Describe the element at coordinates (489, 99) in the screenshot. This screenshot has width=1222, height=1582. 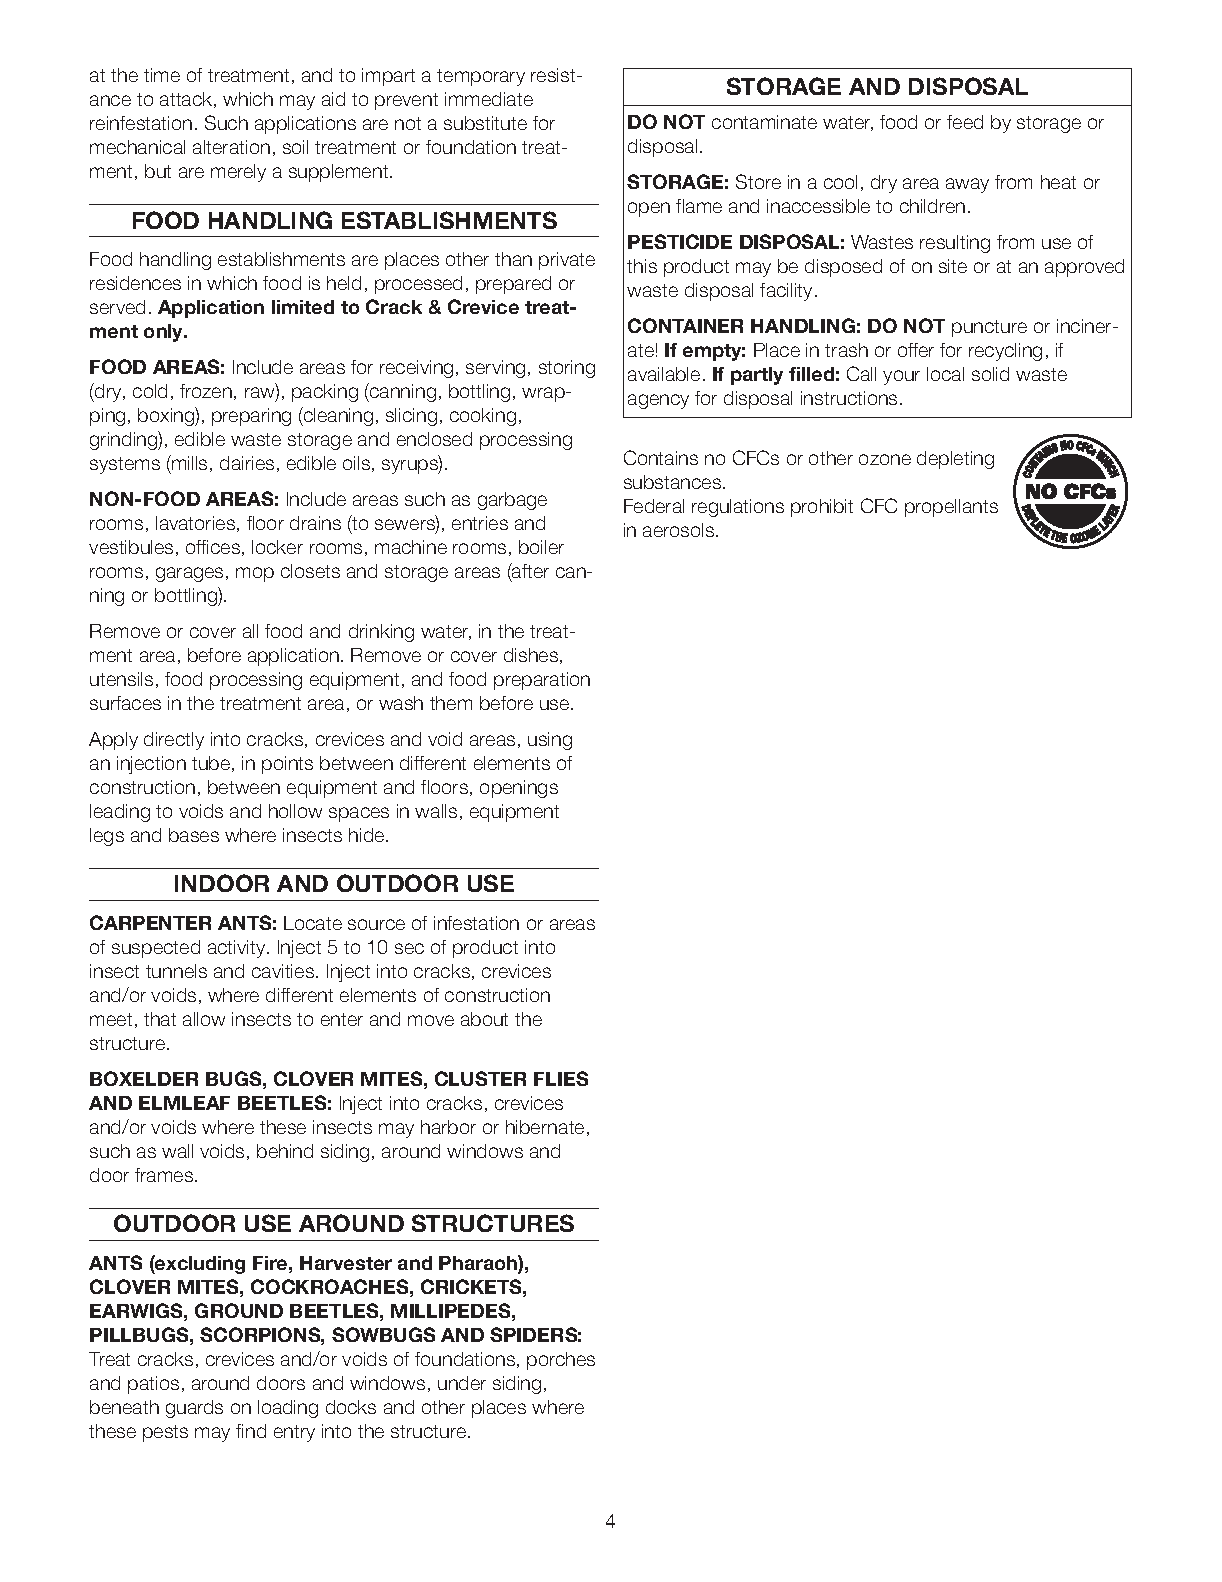
I see `immediate` at that location.
